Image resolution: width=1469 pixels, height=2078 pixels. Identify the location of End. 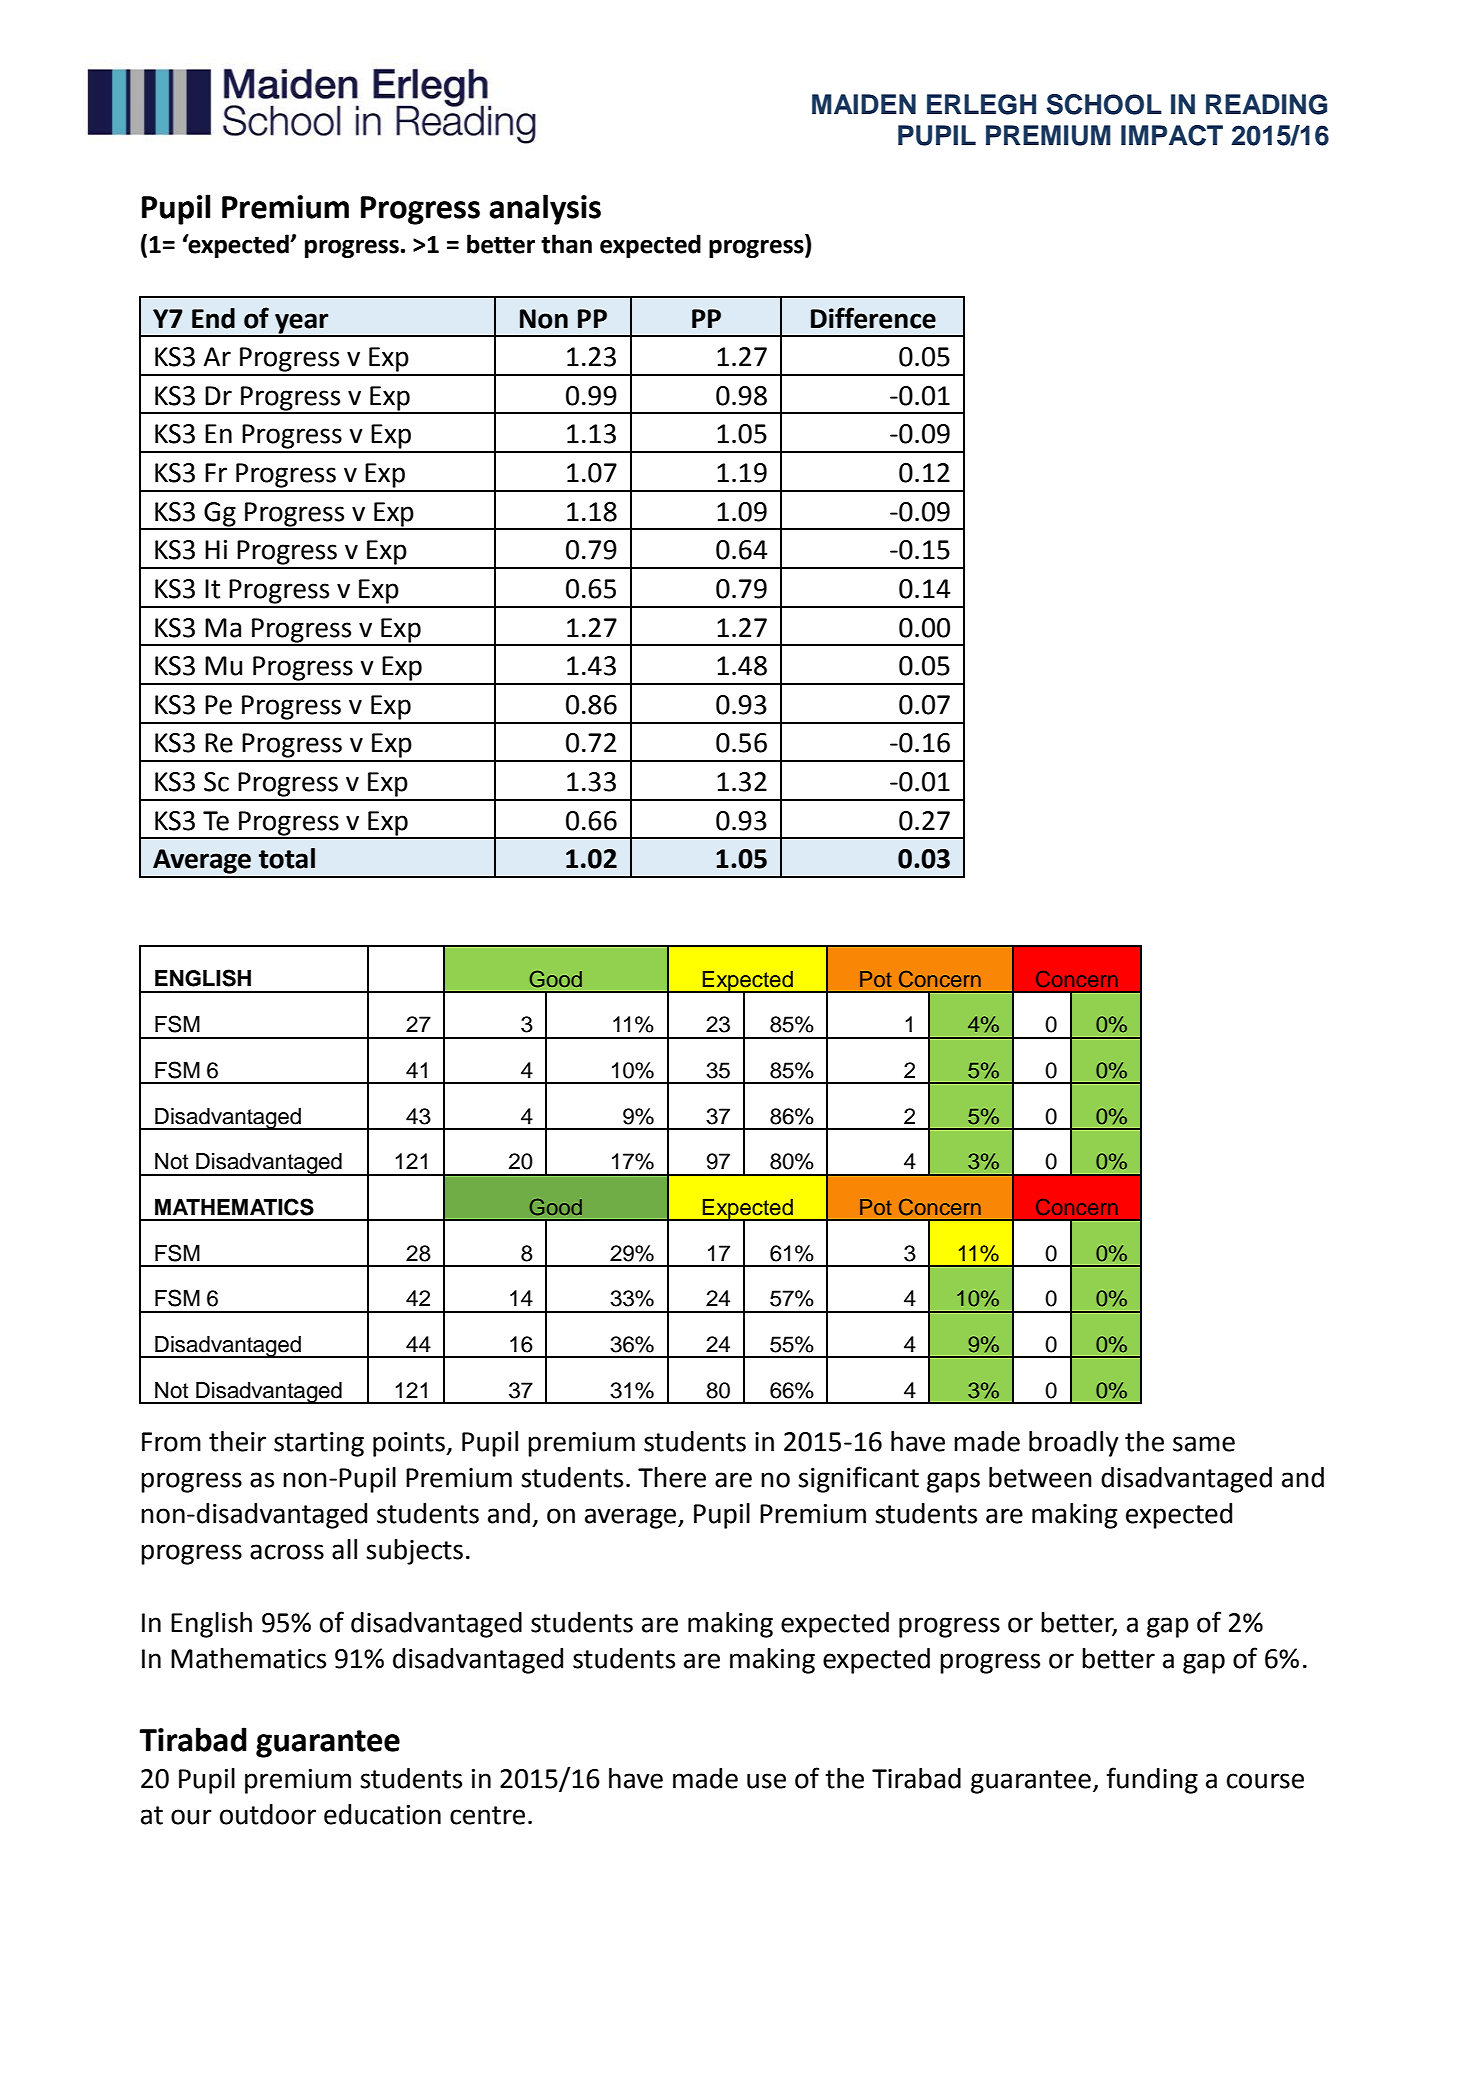
(213, 318).
